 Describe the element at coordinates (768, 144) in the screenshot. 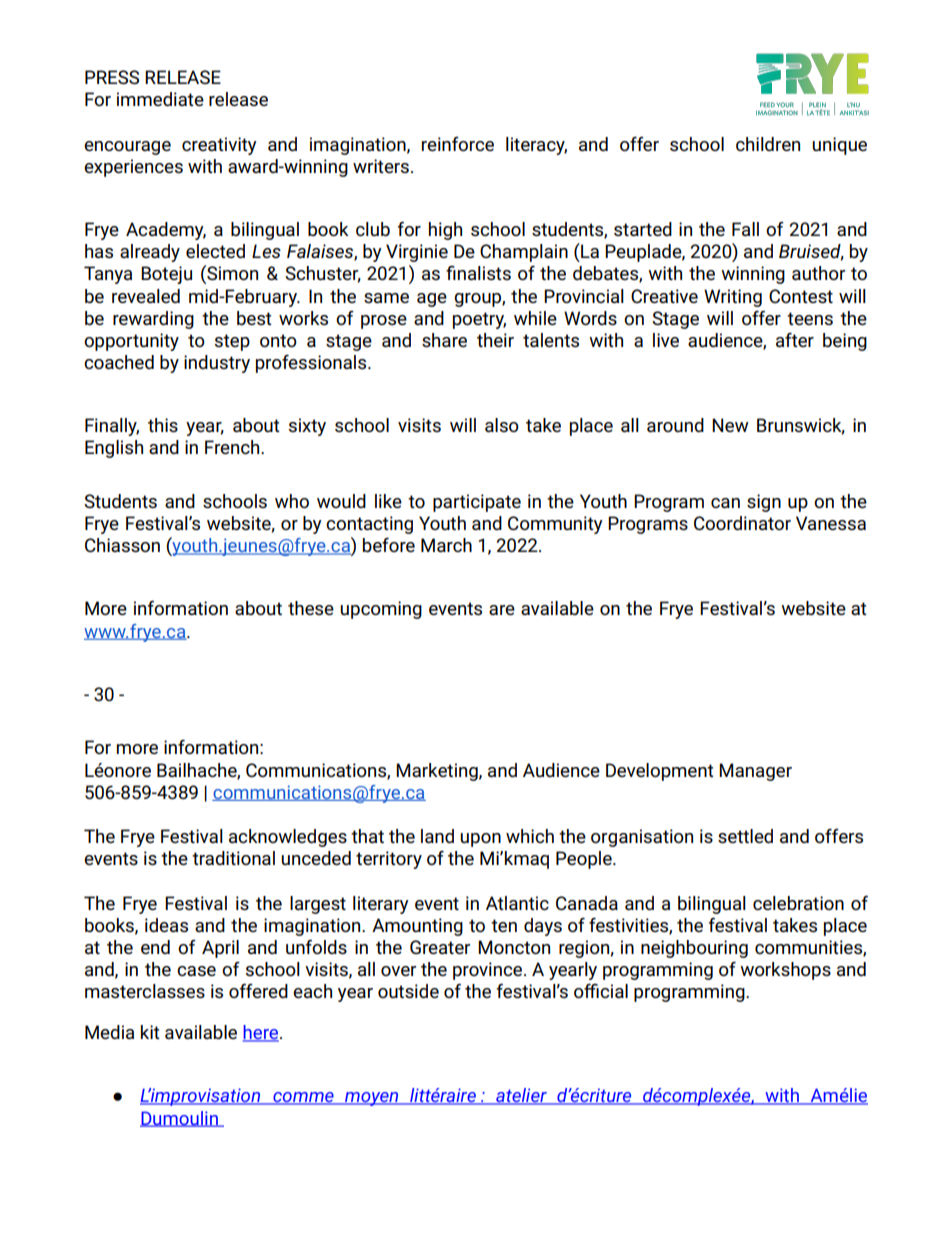

I see `children` at that location.
